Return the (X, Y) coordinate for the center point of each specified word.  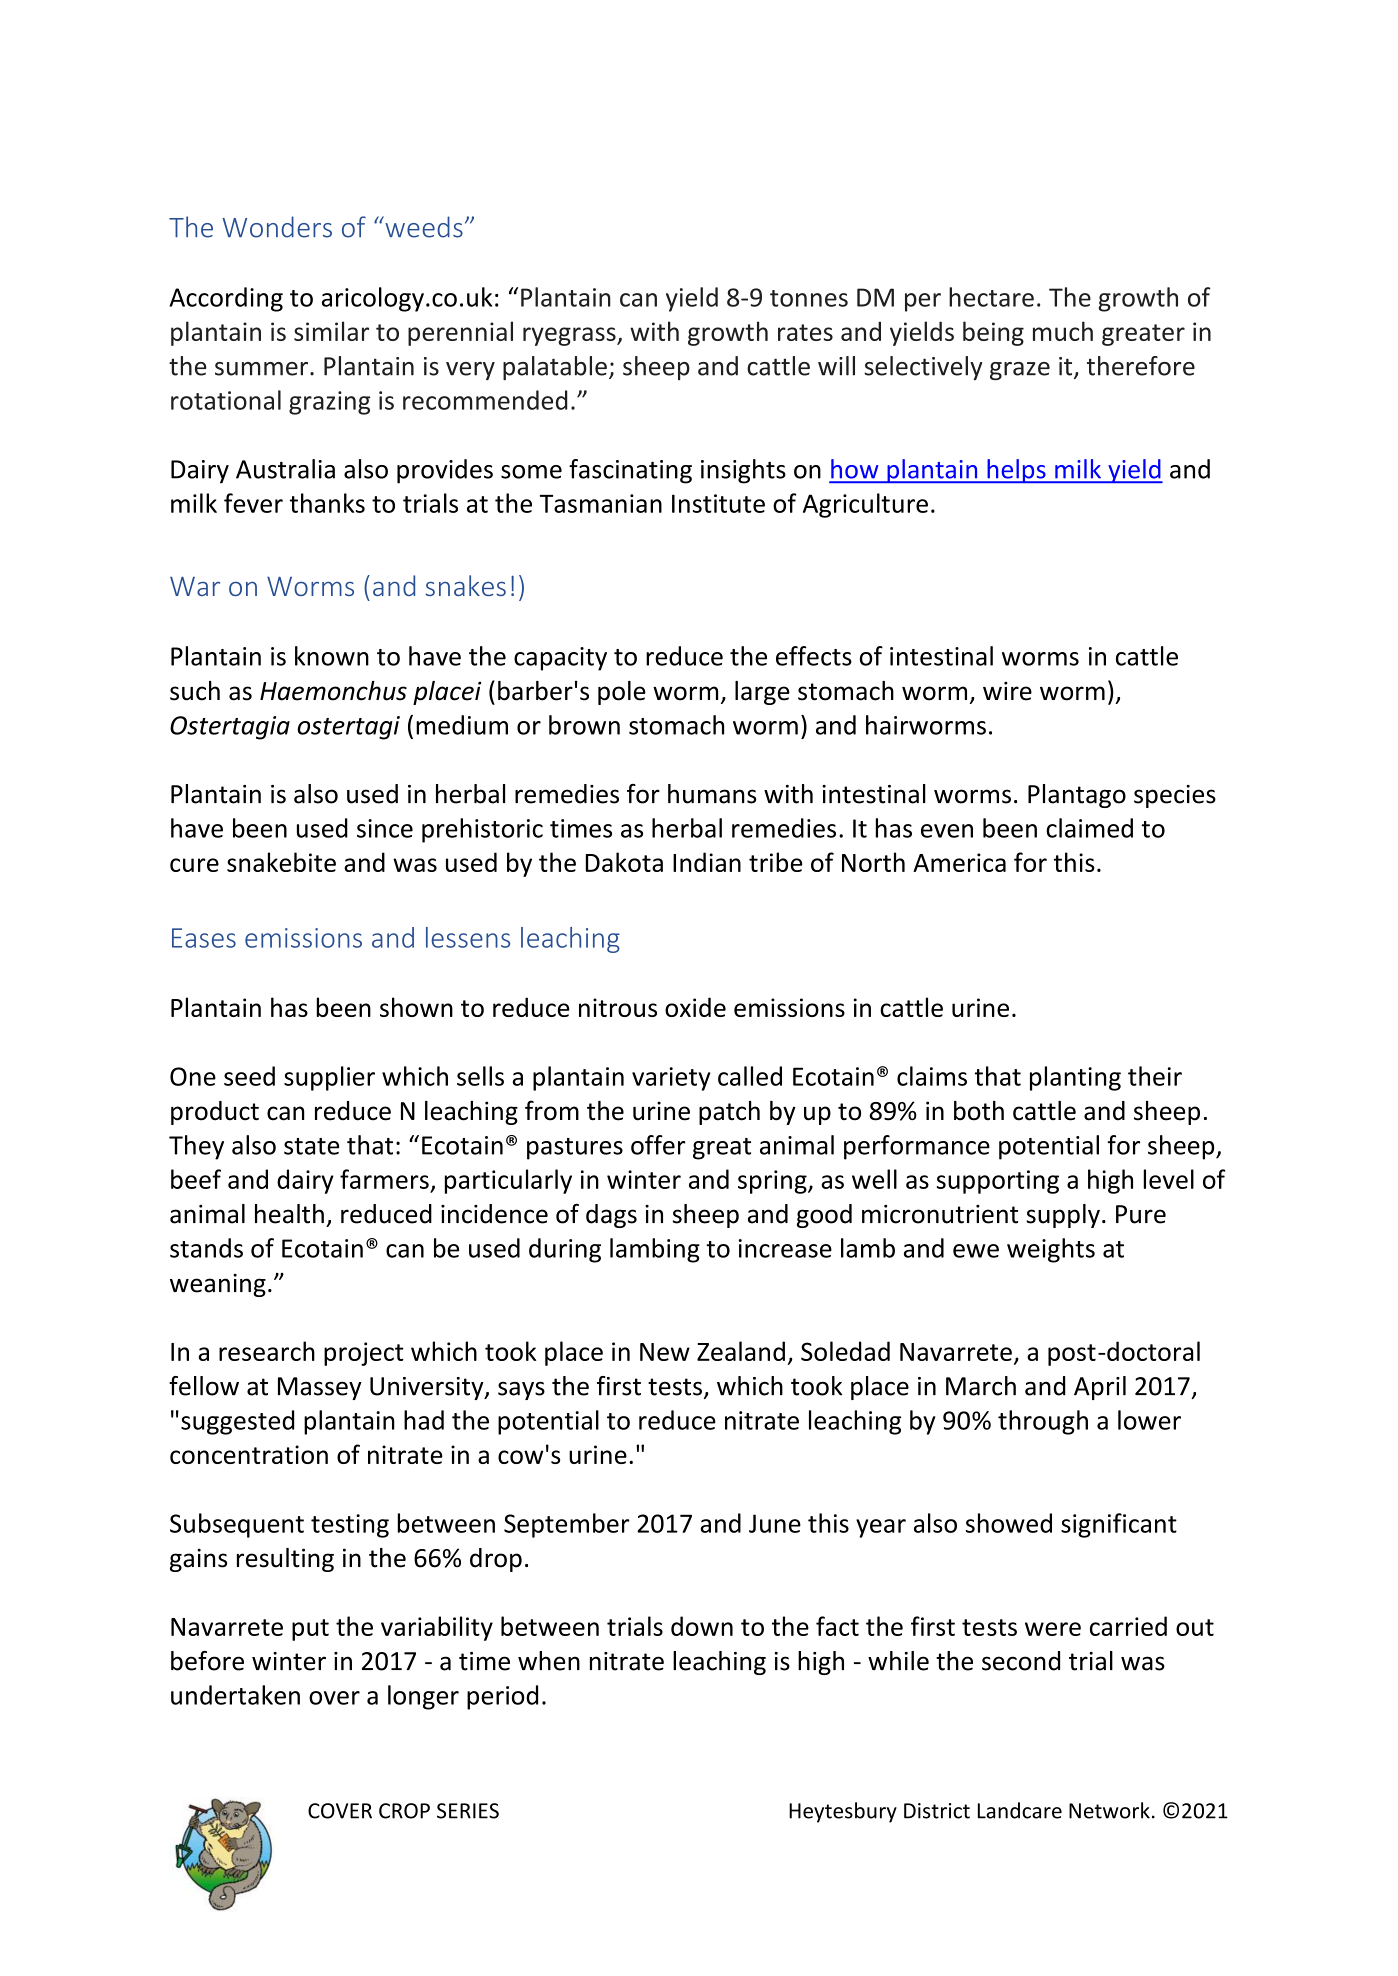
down (702, 1626)
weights (1051, 1250)
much (1063, 331)
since (385, 828)
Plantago (1077, 796)
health (289, 1214)
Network (1109, 1810)
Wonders (277, 227)
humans (712, 794)
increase (785, 1248)
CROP (404, 1811)
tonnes (809, 298)
